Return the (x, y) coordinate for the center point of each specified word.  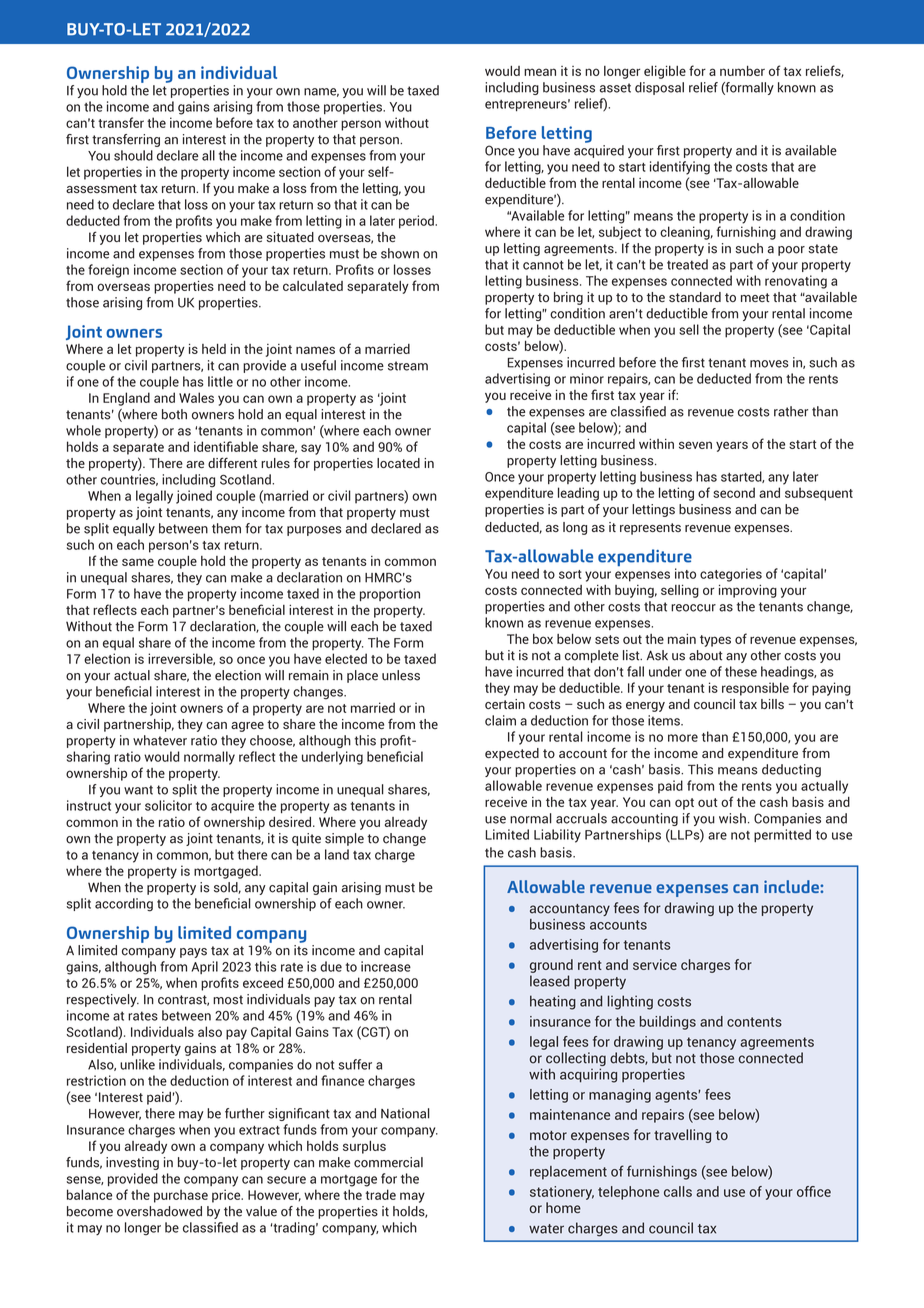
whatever (160, 740)
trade (380, 1194)
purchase (181, 1196)
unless (401, 675)
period (417, 222)
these (741, 671)
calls (678, 1191)
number (742, 71)
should (133, 155)
